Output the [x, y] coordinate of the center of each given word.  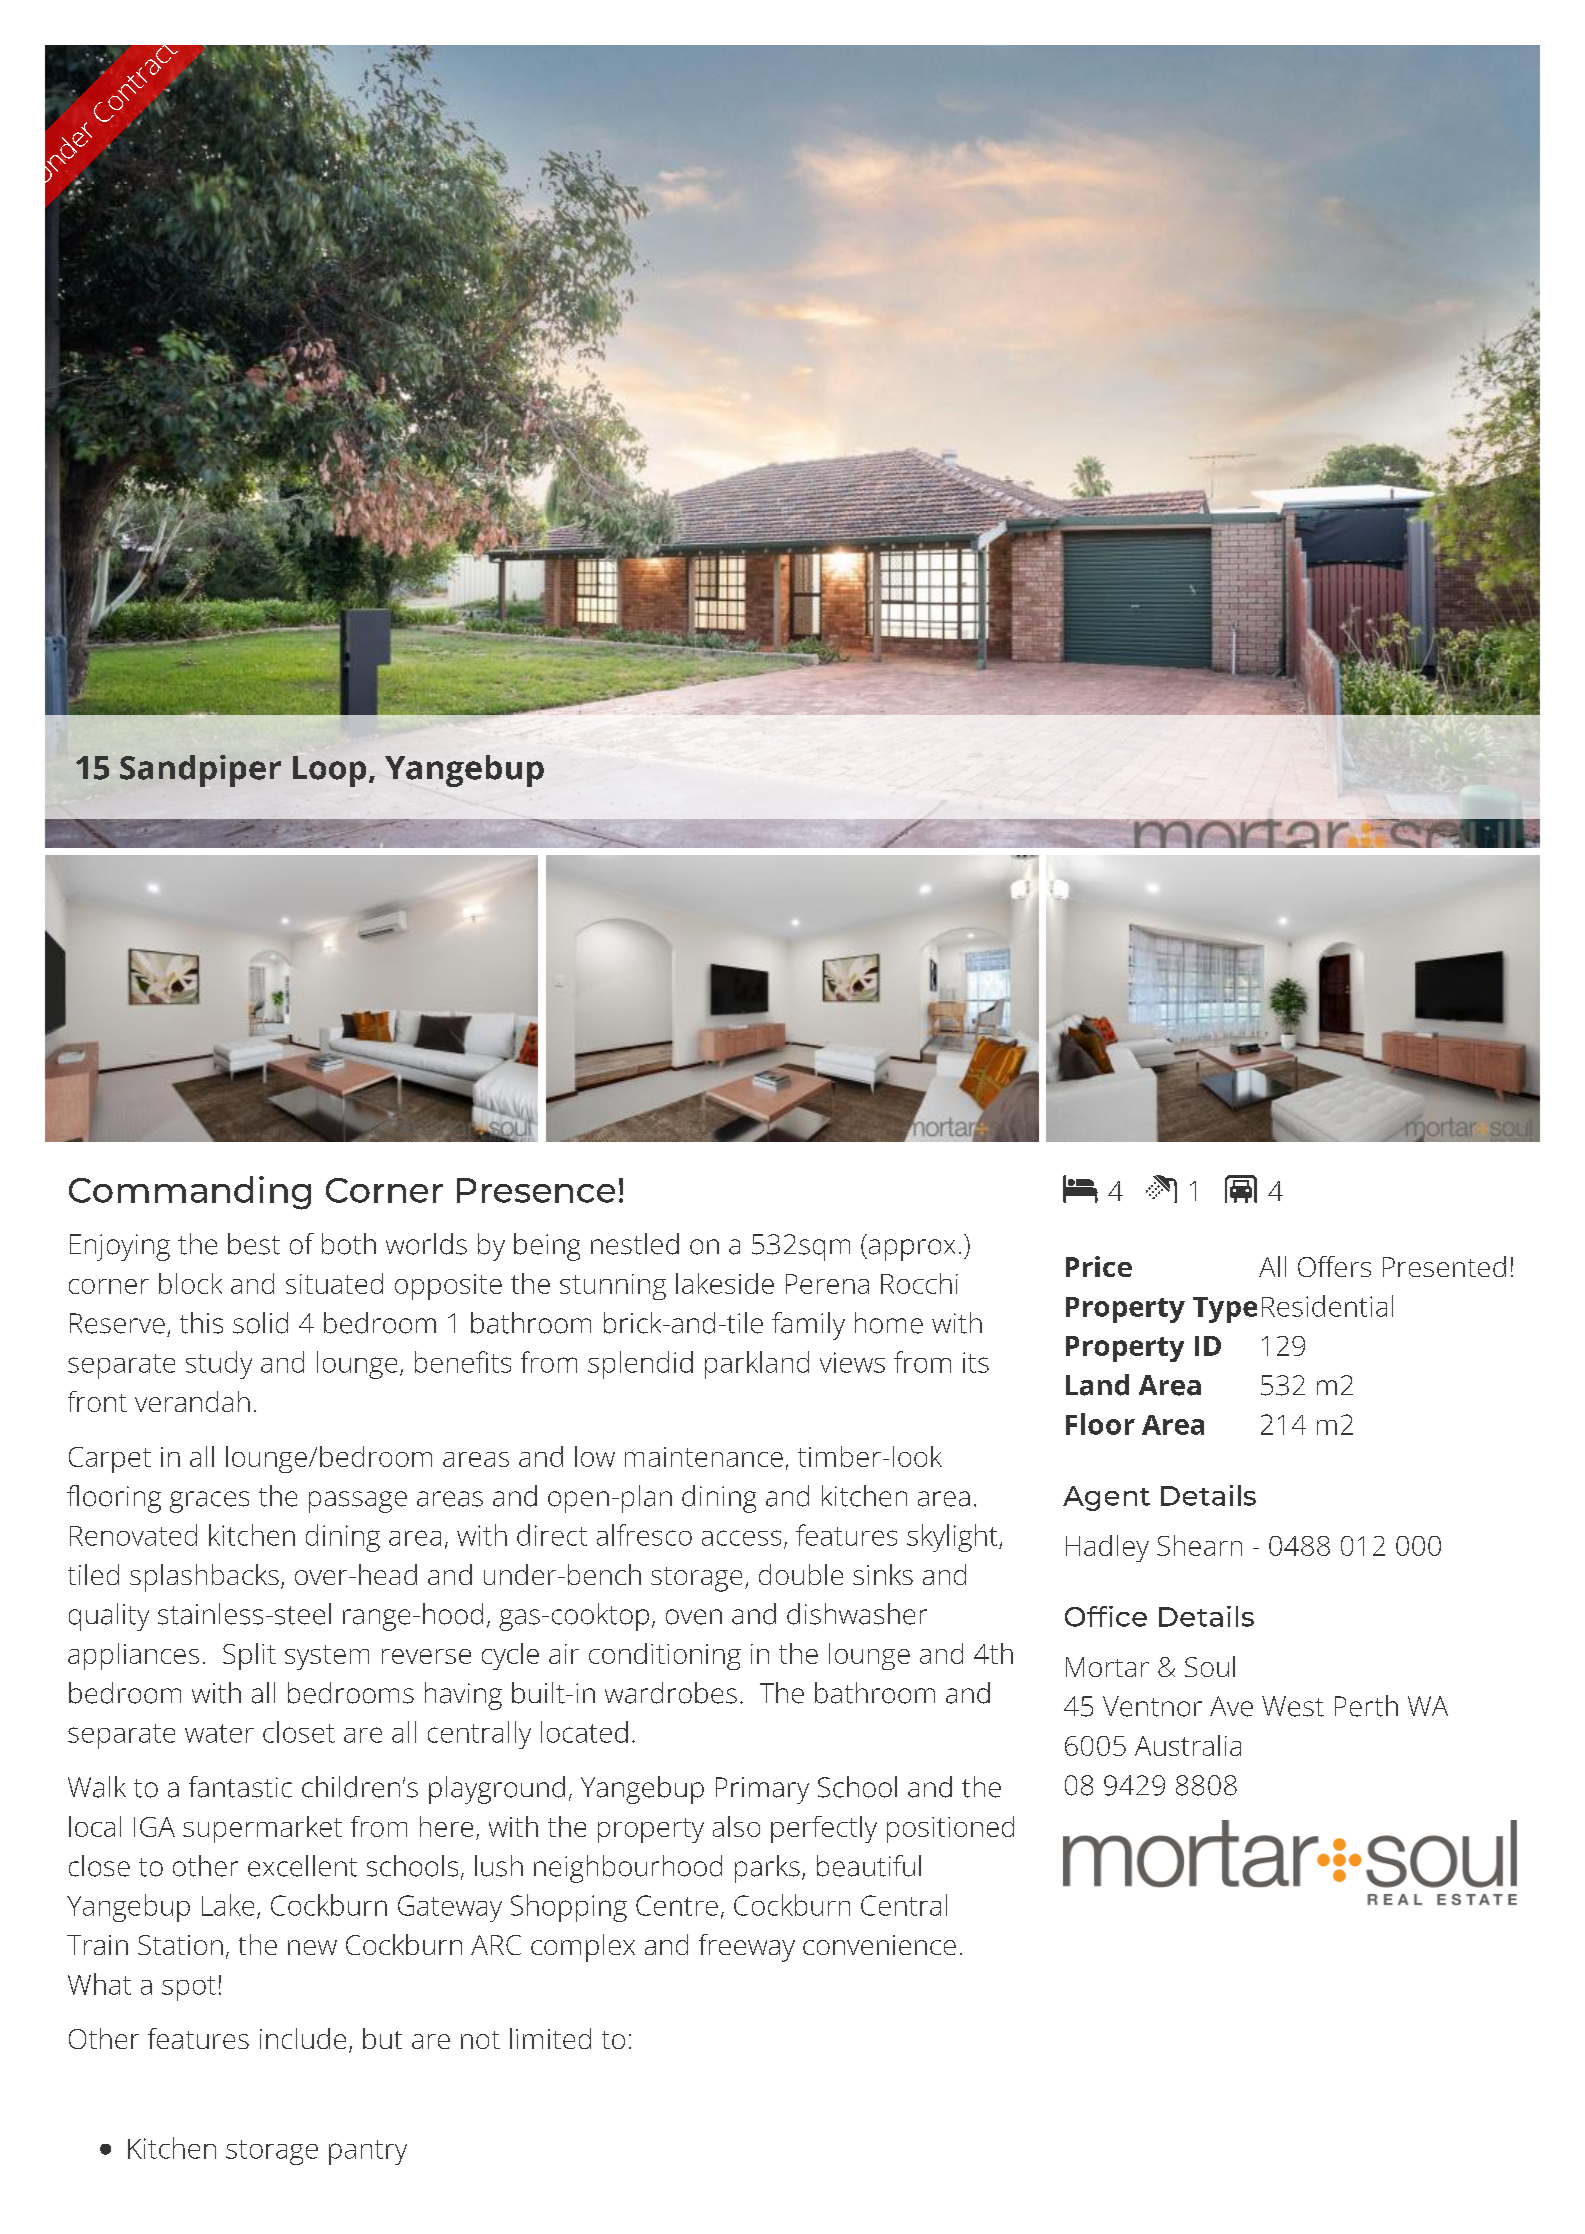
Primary [762, 1790]
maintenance [704, 1457]
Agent [1106, 1498]
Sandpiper [200, 771]
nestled [635, 1244]
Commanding [190, 1193]
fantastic [240, 1787]
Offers [1334, 1266]
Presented [1444, 1266]
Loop [329, 771]
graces [209, 1502]
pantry [368, 2152]
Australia [1188, 1745]
